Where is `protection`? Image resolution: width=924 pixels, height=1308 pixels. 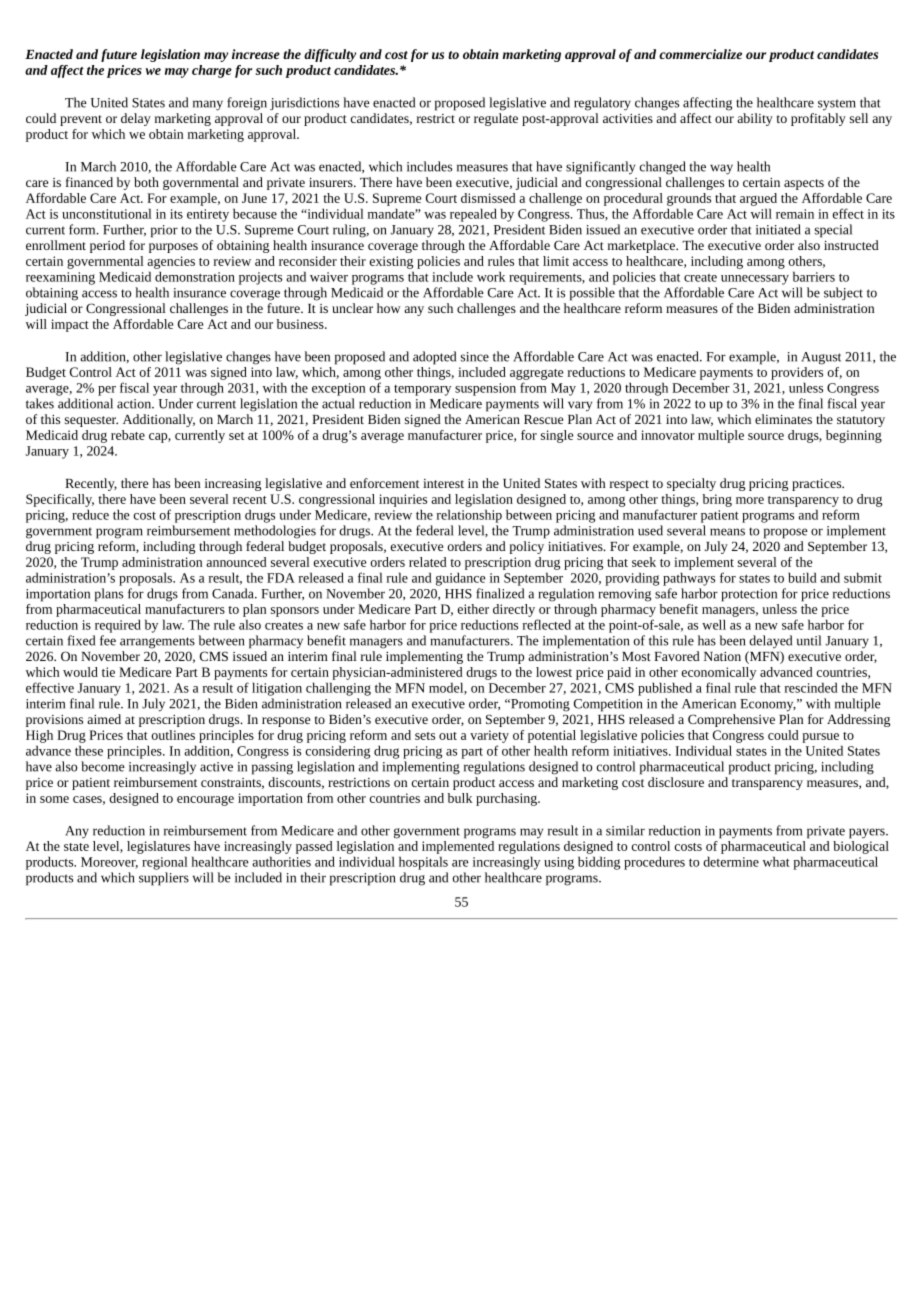
protection is located at coordinates (749, 595).
